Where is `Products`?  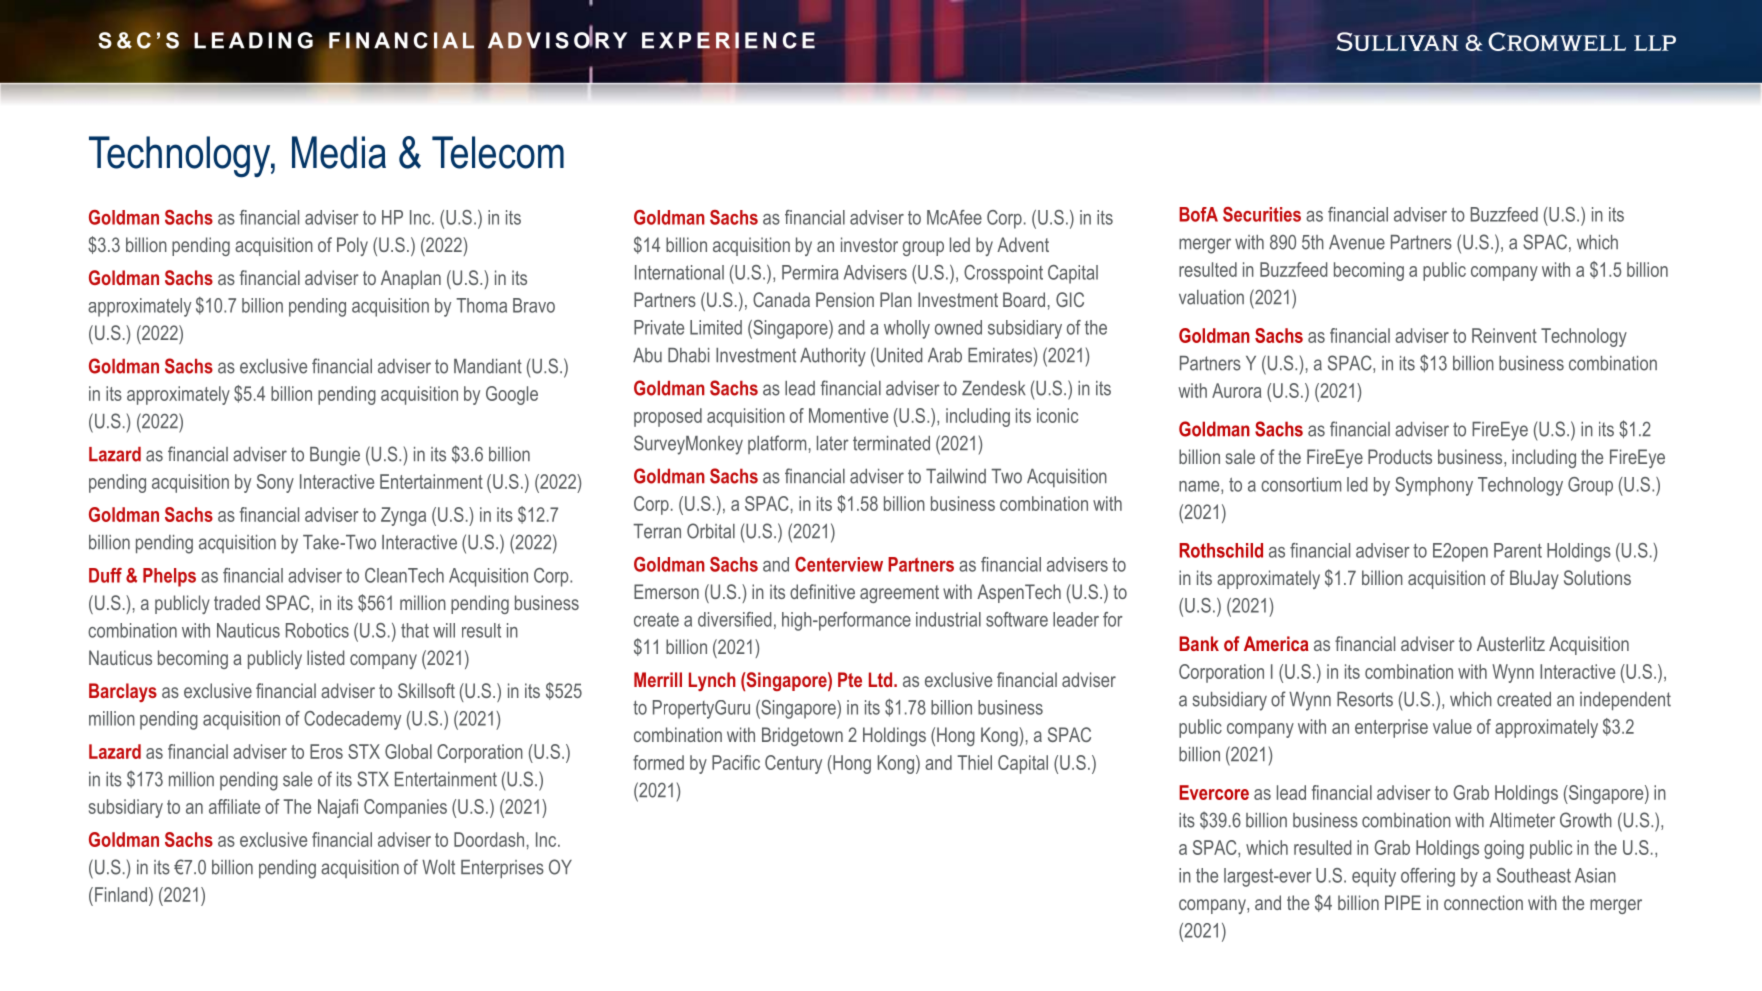
Products is located at coordinates (1400, 456).
